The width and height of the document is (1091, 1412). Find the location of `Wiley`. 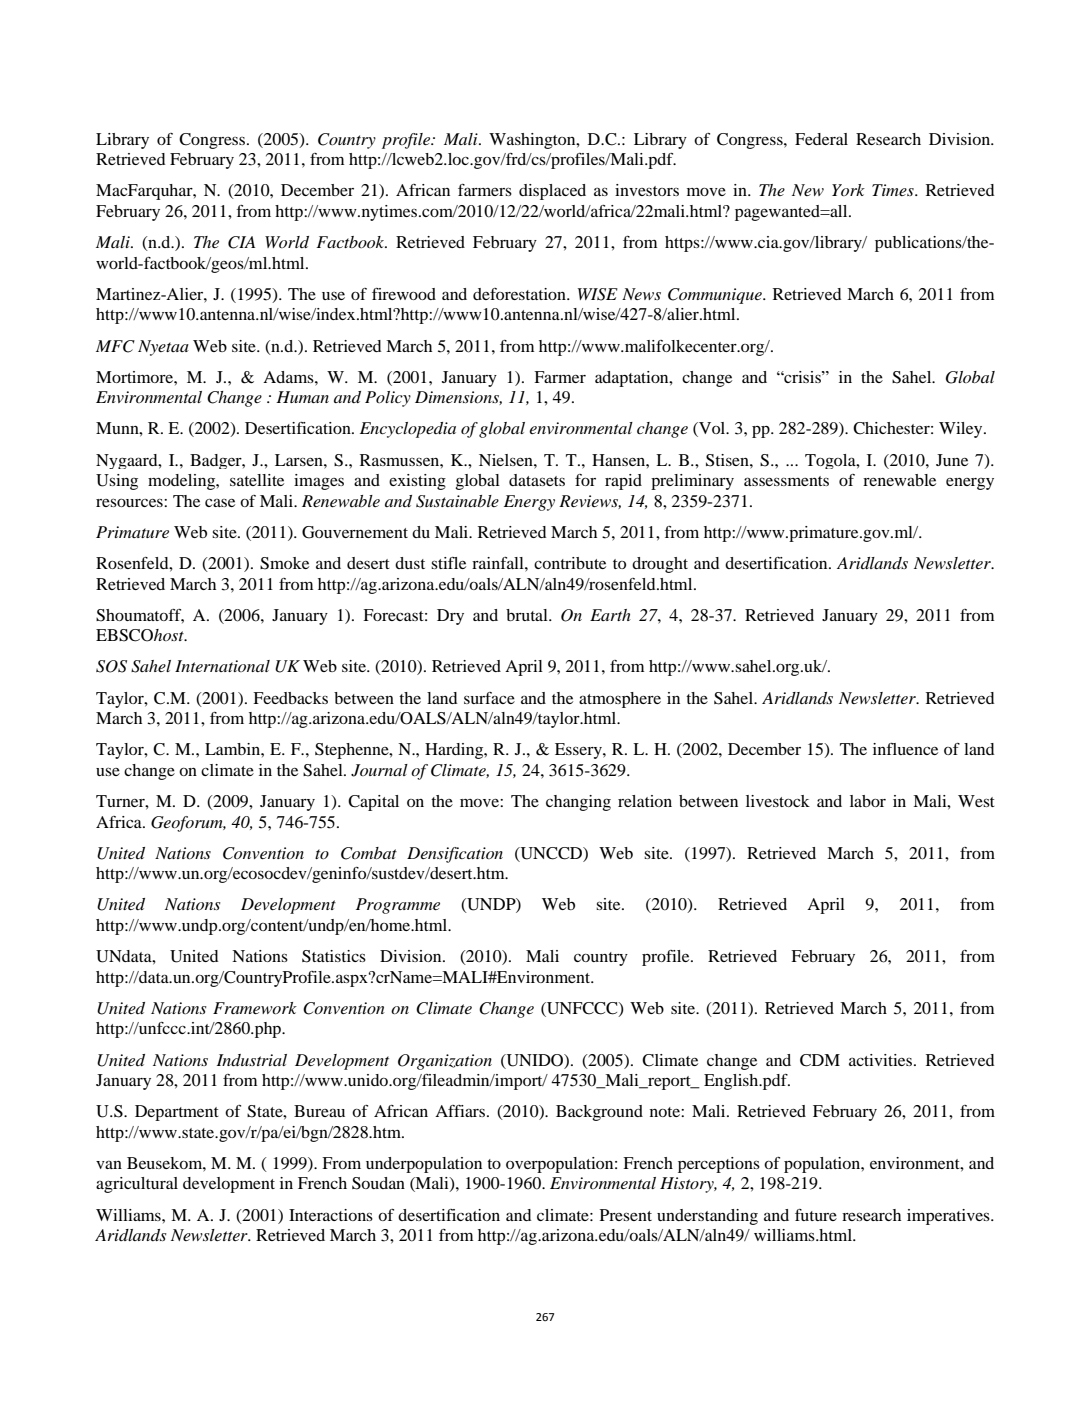

Wiley is located at coordinates (962, 430).
